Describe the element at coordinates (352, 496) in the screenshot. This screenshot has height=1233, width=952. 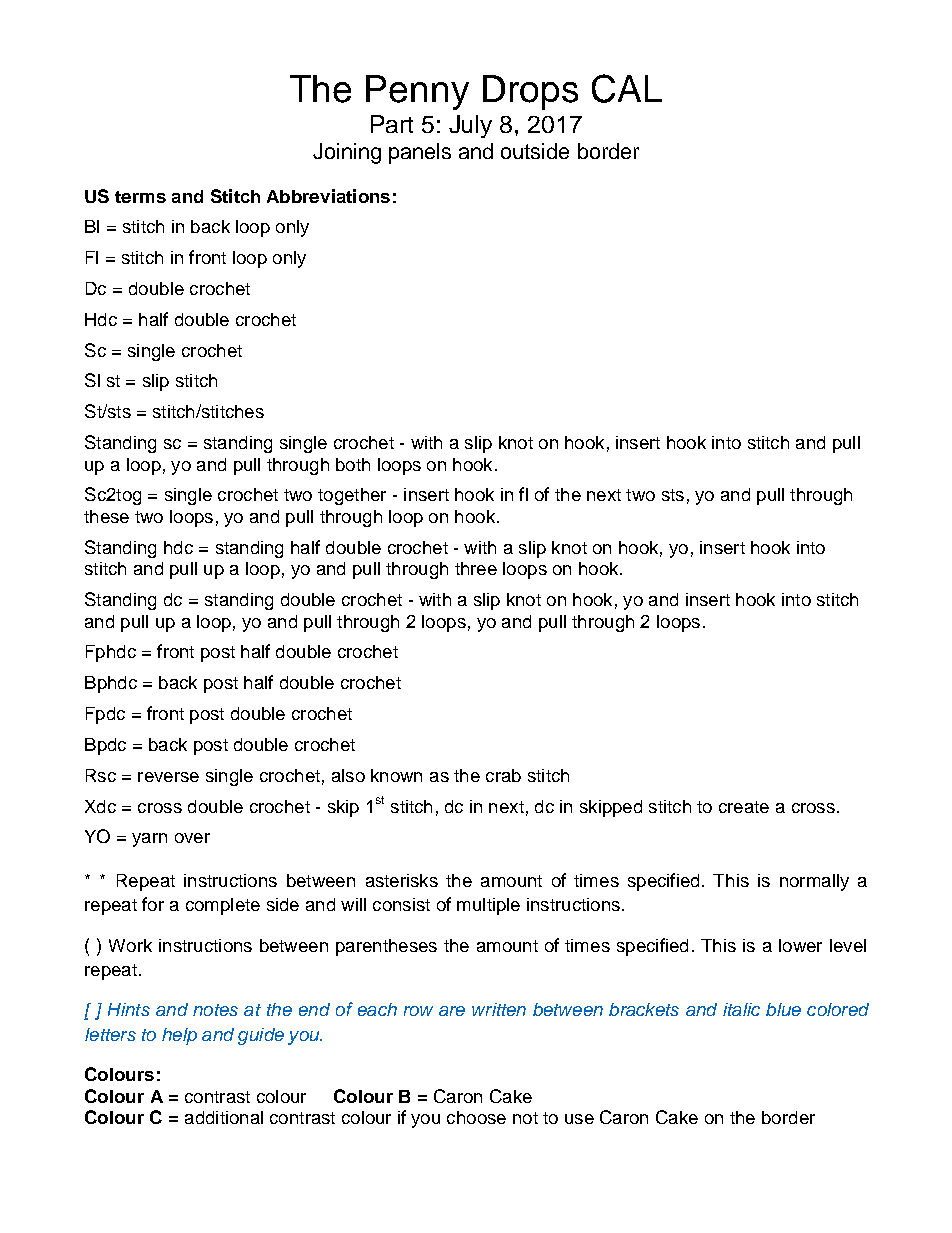
I see `together` at that location.
